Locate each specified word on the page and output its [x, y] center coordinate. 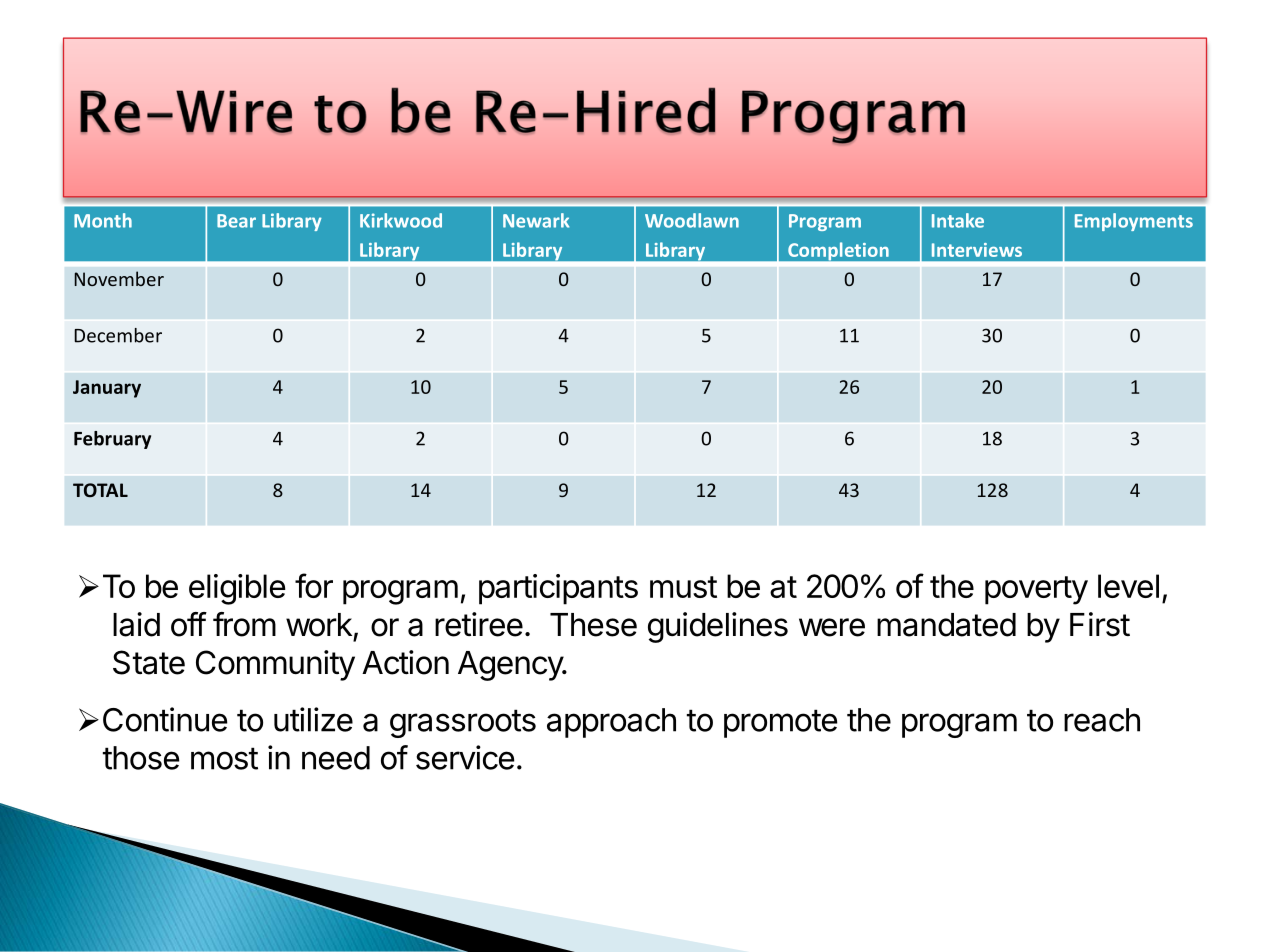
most [224, 758]
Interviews [977, 250]
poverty [1036, 590]
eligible [237, 589]
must [683, 587]
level [1128, 586]
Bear [236, 221]
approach [611, 723]
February [112, 440]
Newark [536, 220]
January [107, 389]
